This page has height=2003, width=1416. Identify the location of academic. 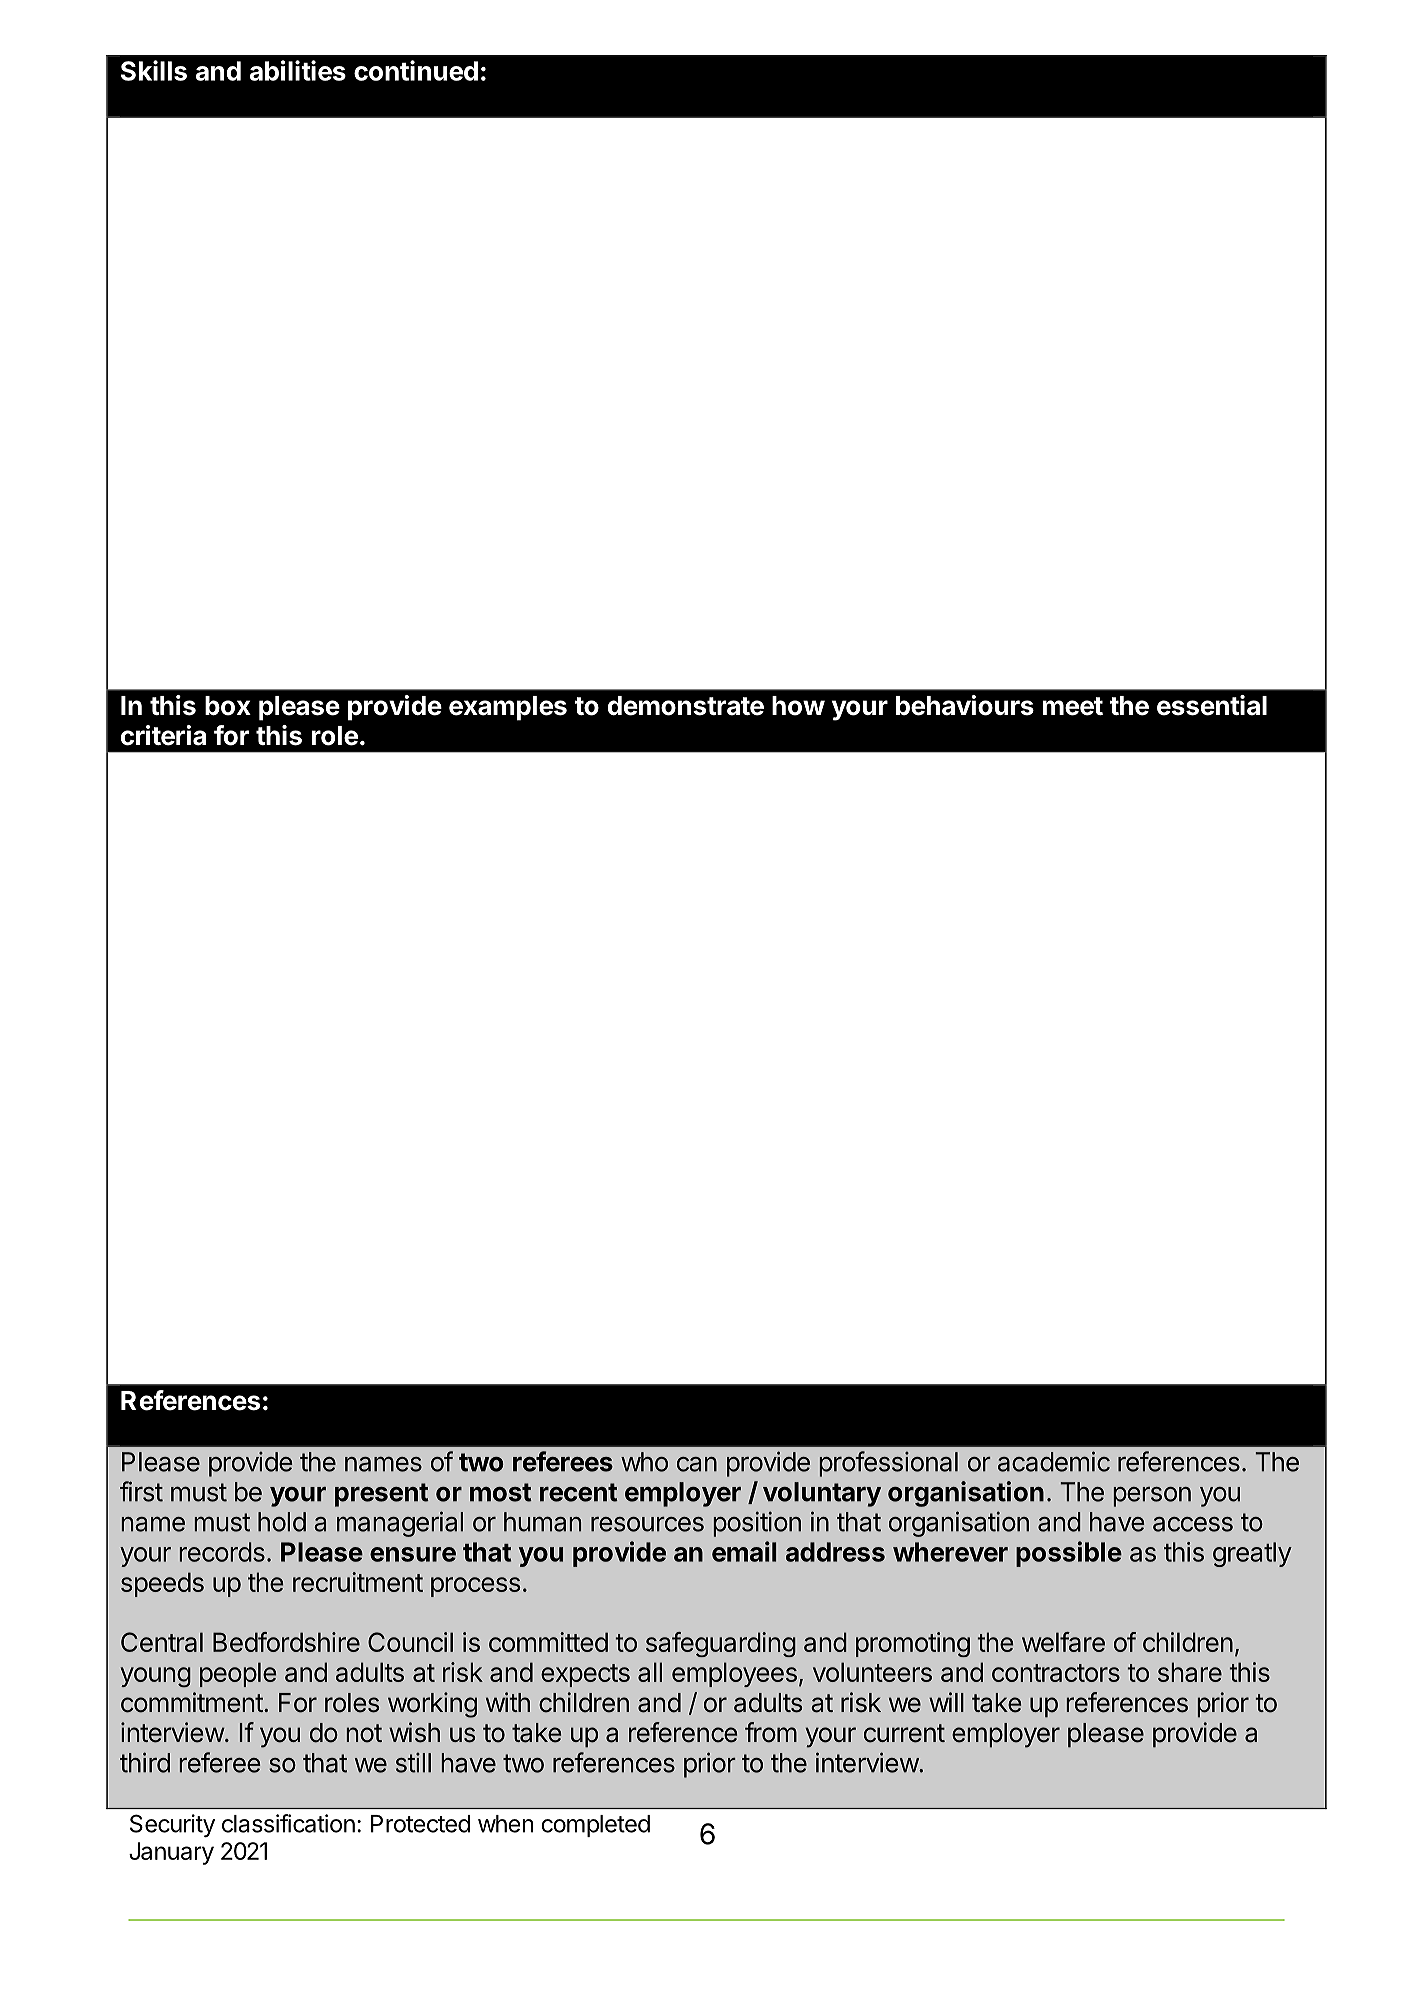
(1054, 1461).
